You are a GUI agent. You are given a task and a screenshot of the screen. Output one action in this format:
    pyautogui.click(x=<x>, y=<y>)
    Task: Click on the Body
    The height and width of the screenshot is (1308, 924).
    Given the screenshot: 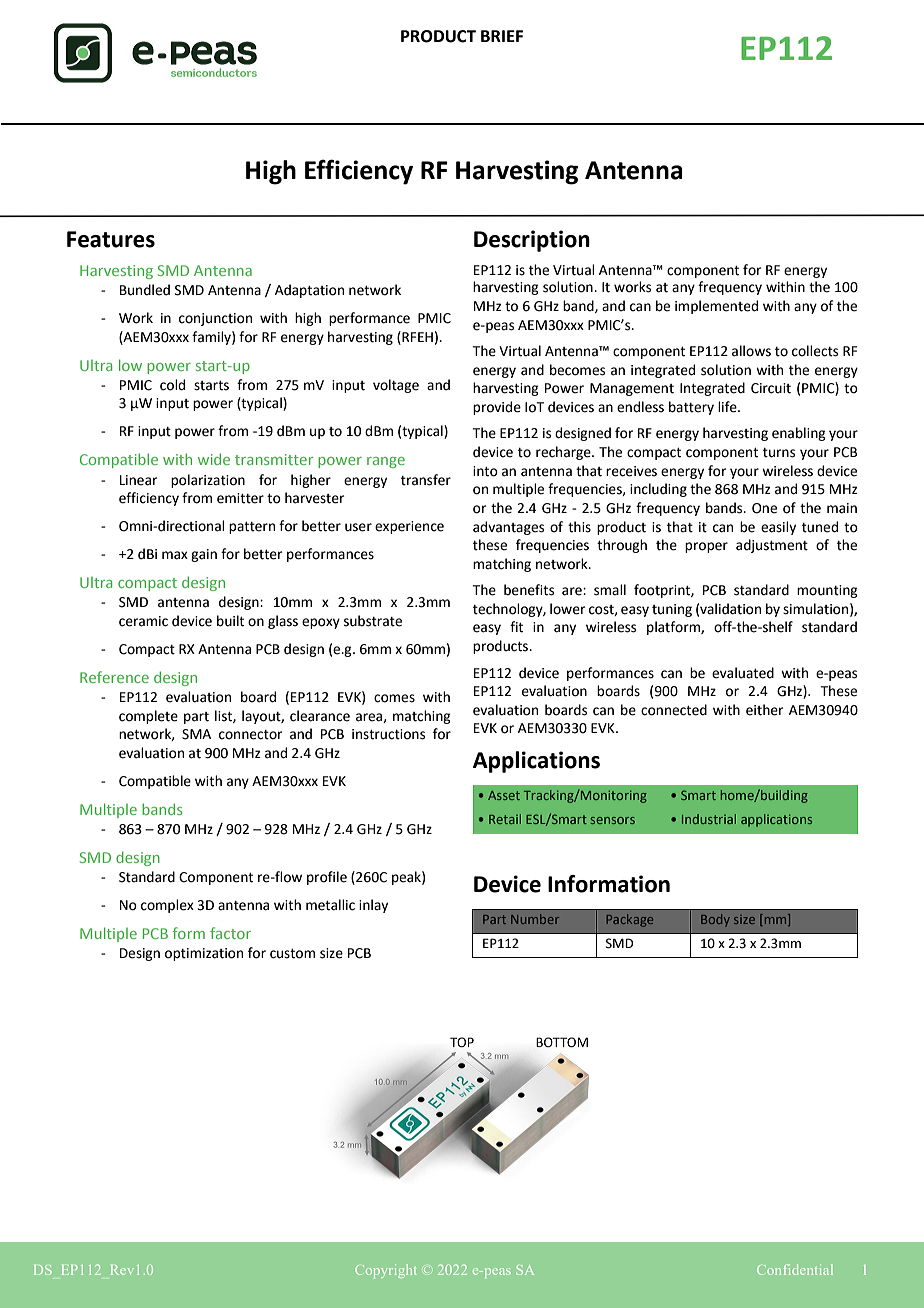 What is the action you would take?
    pyautogui.click(x=715, y=920)
